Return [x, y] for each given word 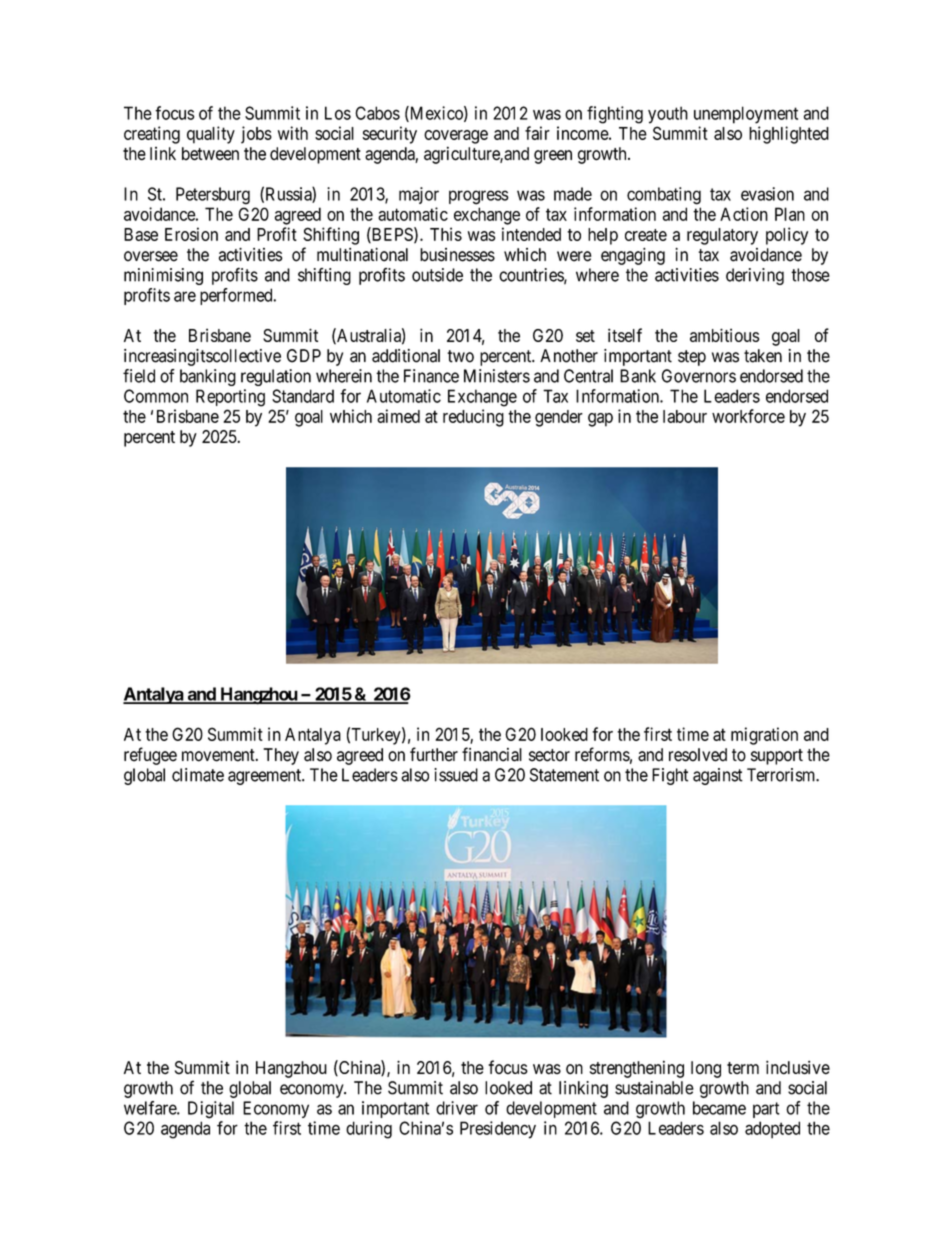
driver [457, 1108]
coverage [456, 137]
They [281, 756]
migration [764, 736]
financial [492, 754]
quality [211, 135]
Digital [211, 1110]
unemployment [746, 115]
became [719, 1108]
